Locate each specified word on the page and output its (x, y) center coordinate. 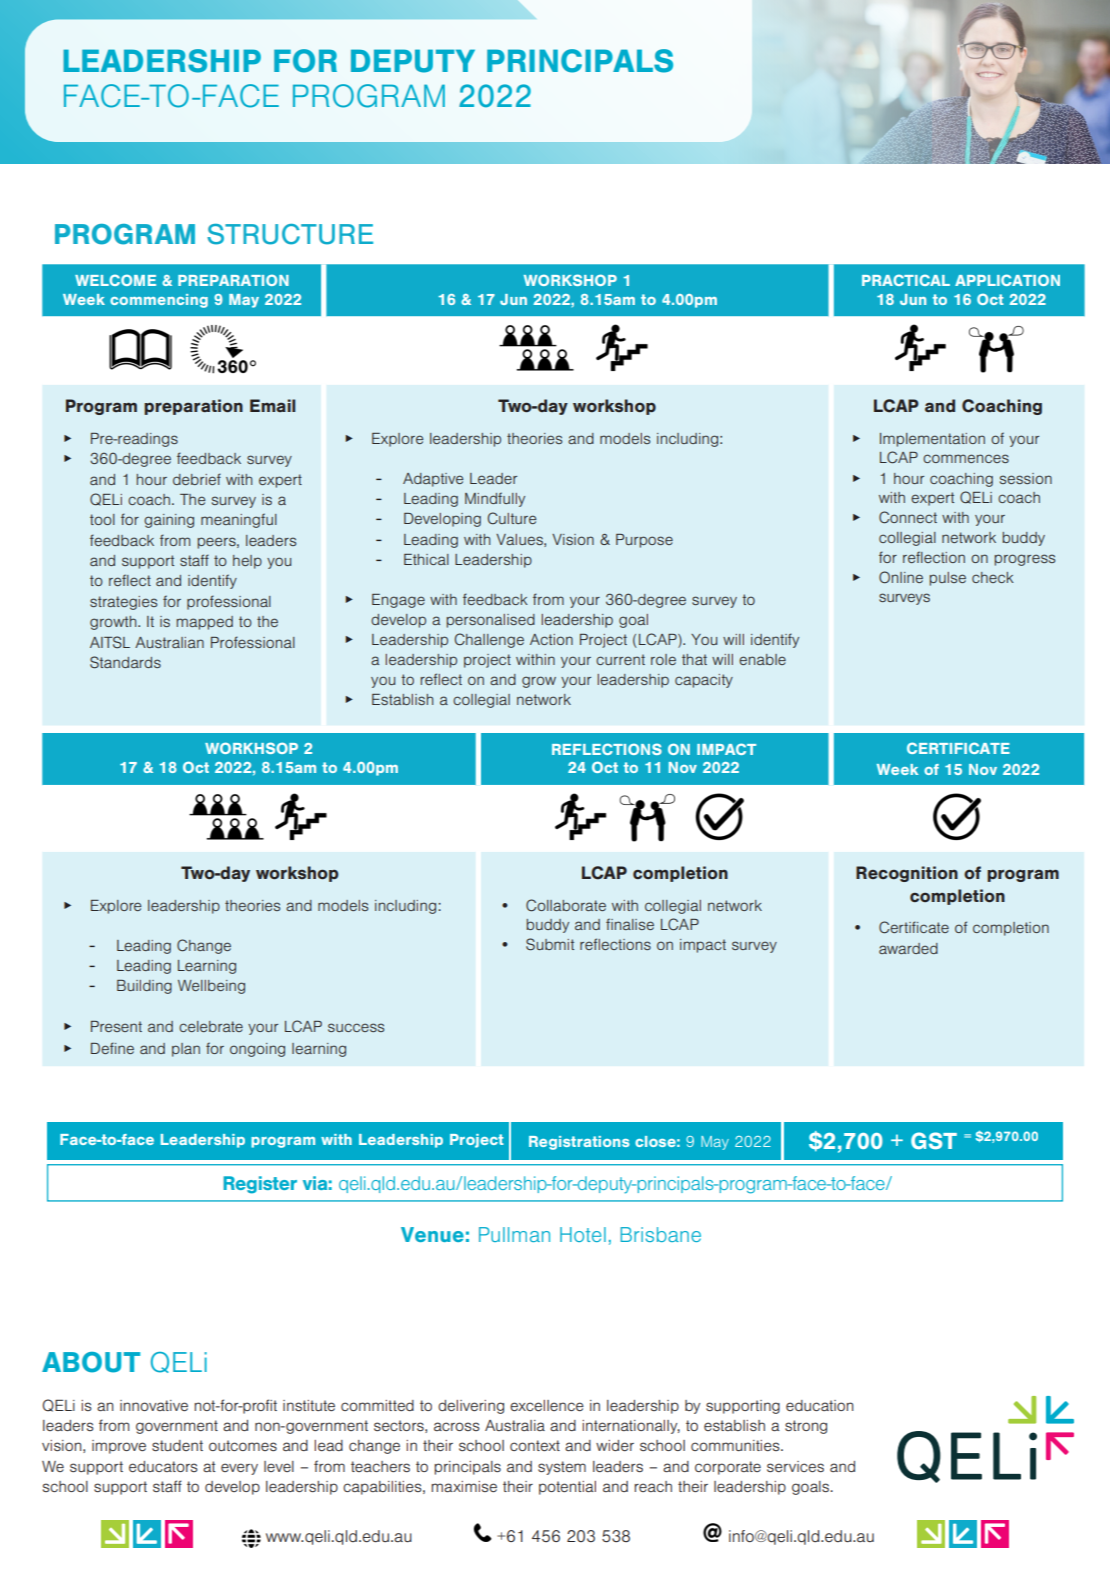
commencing (159, 301)
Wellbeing (211, 987)
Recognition (907, 874)
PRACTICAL (906, 280)
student (177, 1445)
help (247, 562)
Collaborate (566, 905)
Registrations (579, 1143)
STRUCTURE (290, 234)
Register (260, 1185)
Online (901, 577)
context (535, 1445)
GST (934, 1140)
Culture (512, 518)
